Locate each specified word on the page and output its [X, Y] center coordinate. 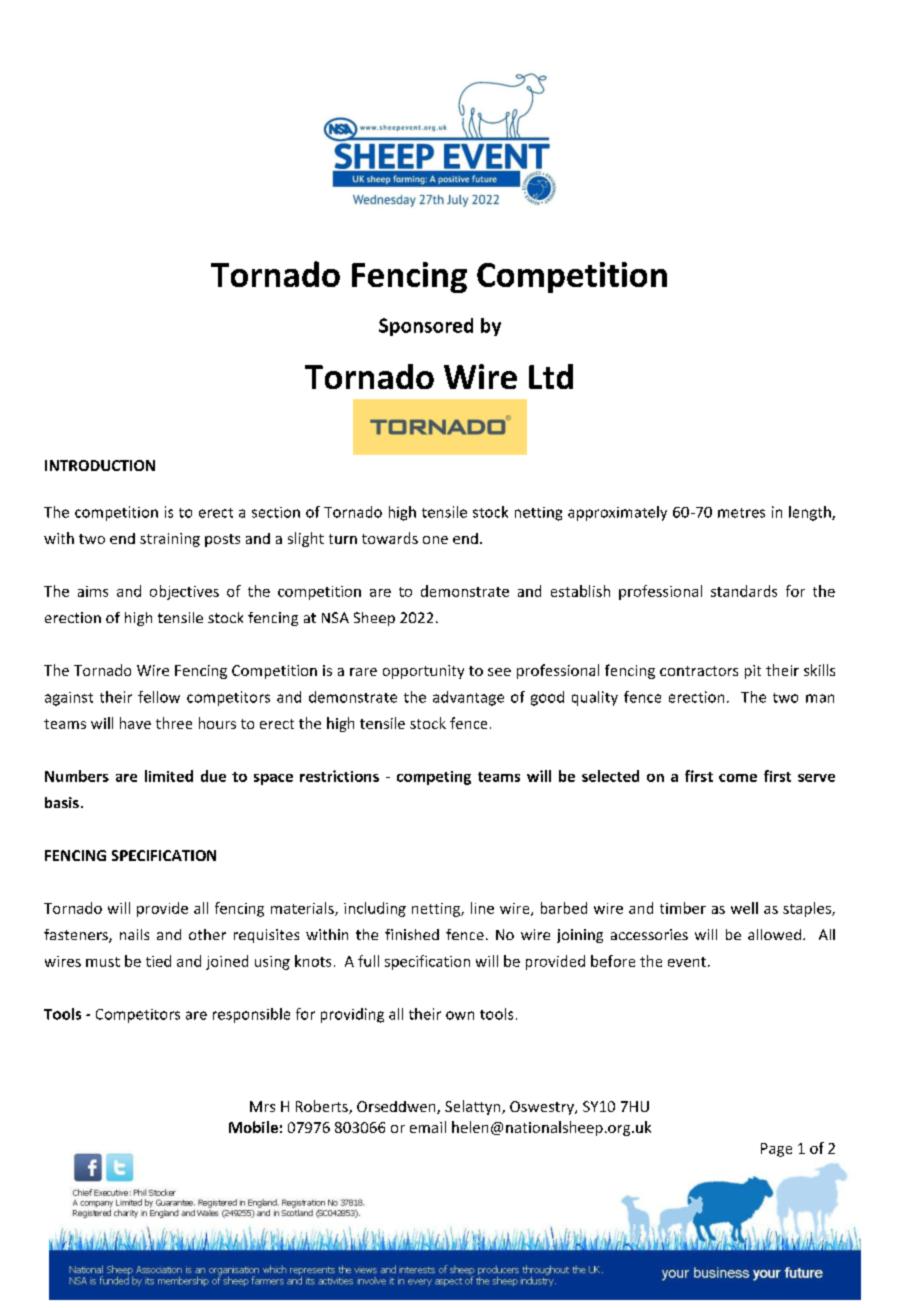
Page [776, 1150]
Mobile [253, 1127]
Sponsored [426, 327]
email [428, 1127]
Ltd [551, 376]
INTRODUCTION [100, 465]
